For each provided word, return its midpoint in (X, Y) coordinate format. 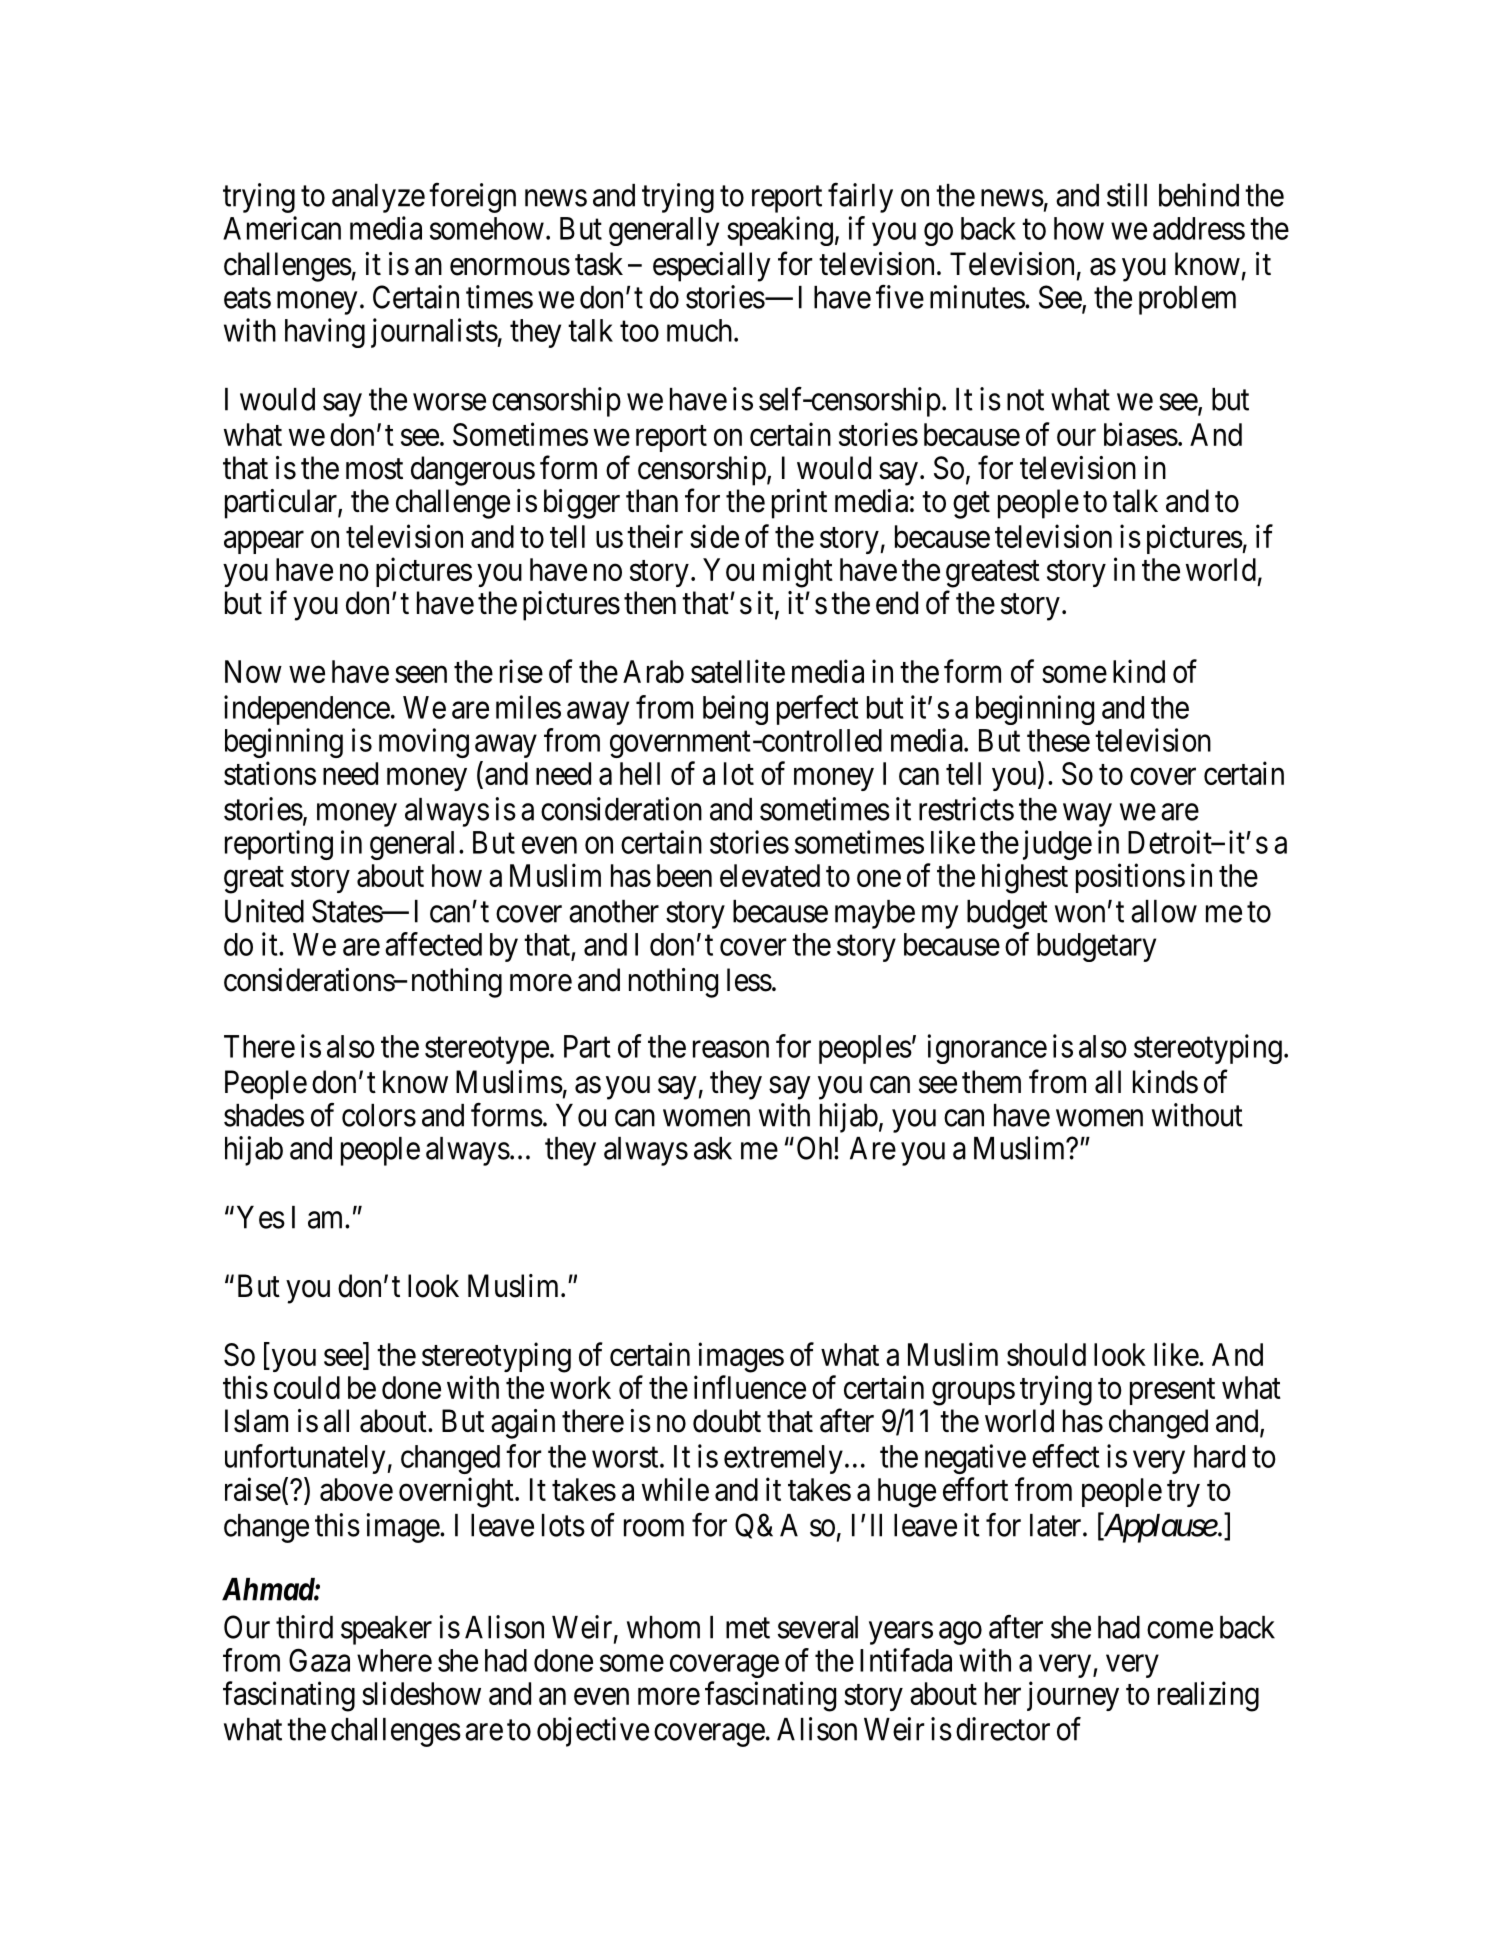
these (1058, 740)
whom (663, 1627)
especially (712, 267)
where (394, 1660)
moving (424, 743)
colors (379, 1115)
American (282, 228)
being (735, 710)
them (991, 1082)
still (1127, 195)
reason (731, 1049)
